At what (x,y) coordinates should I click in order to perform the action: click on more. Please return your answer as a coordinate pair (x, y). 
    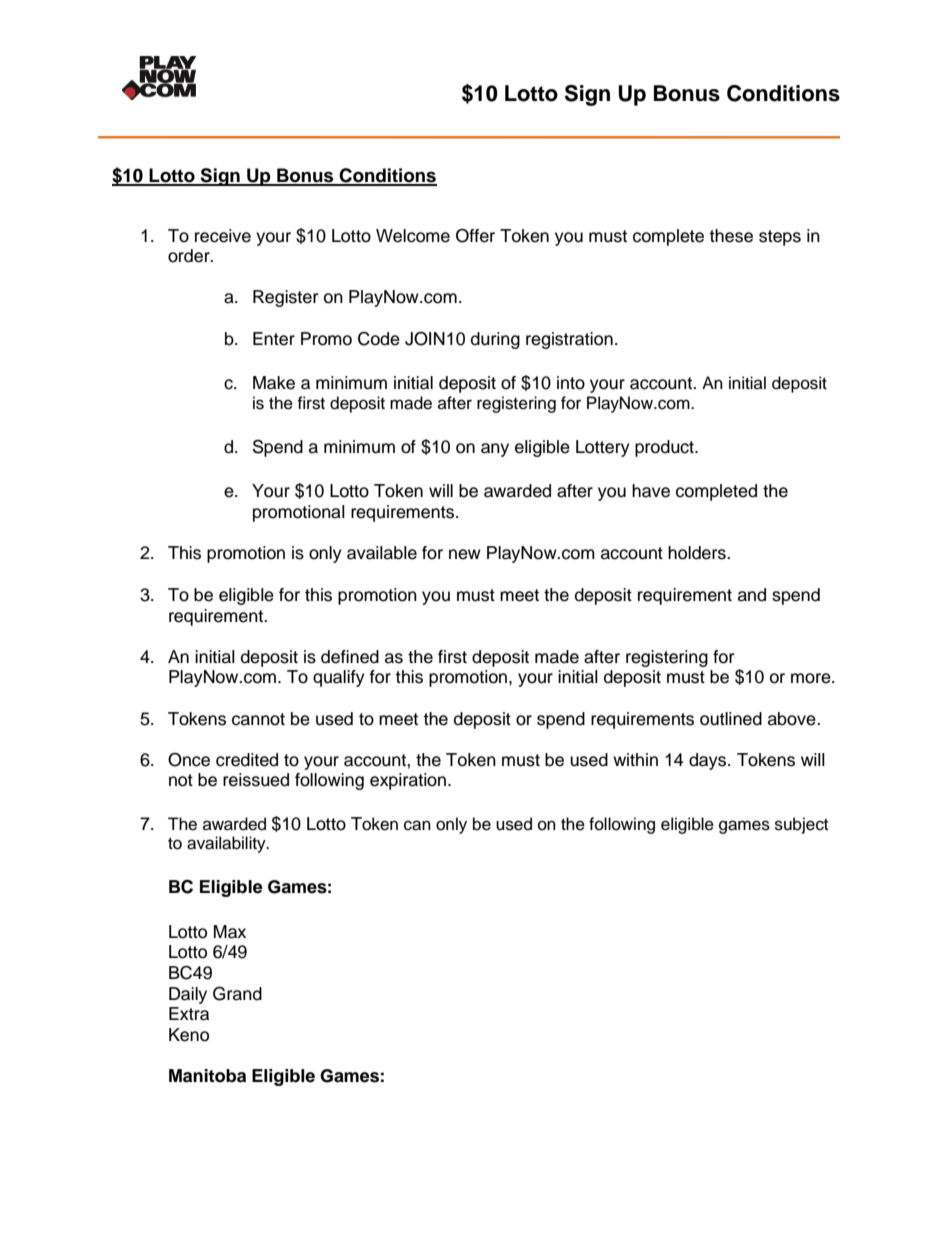
    Looking at the image, I should click on (812, 678).
